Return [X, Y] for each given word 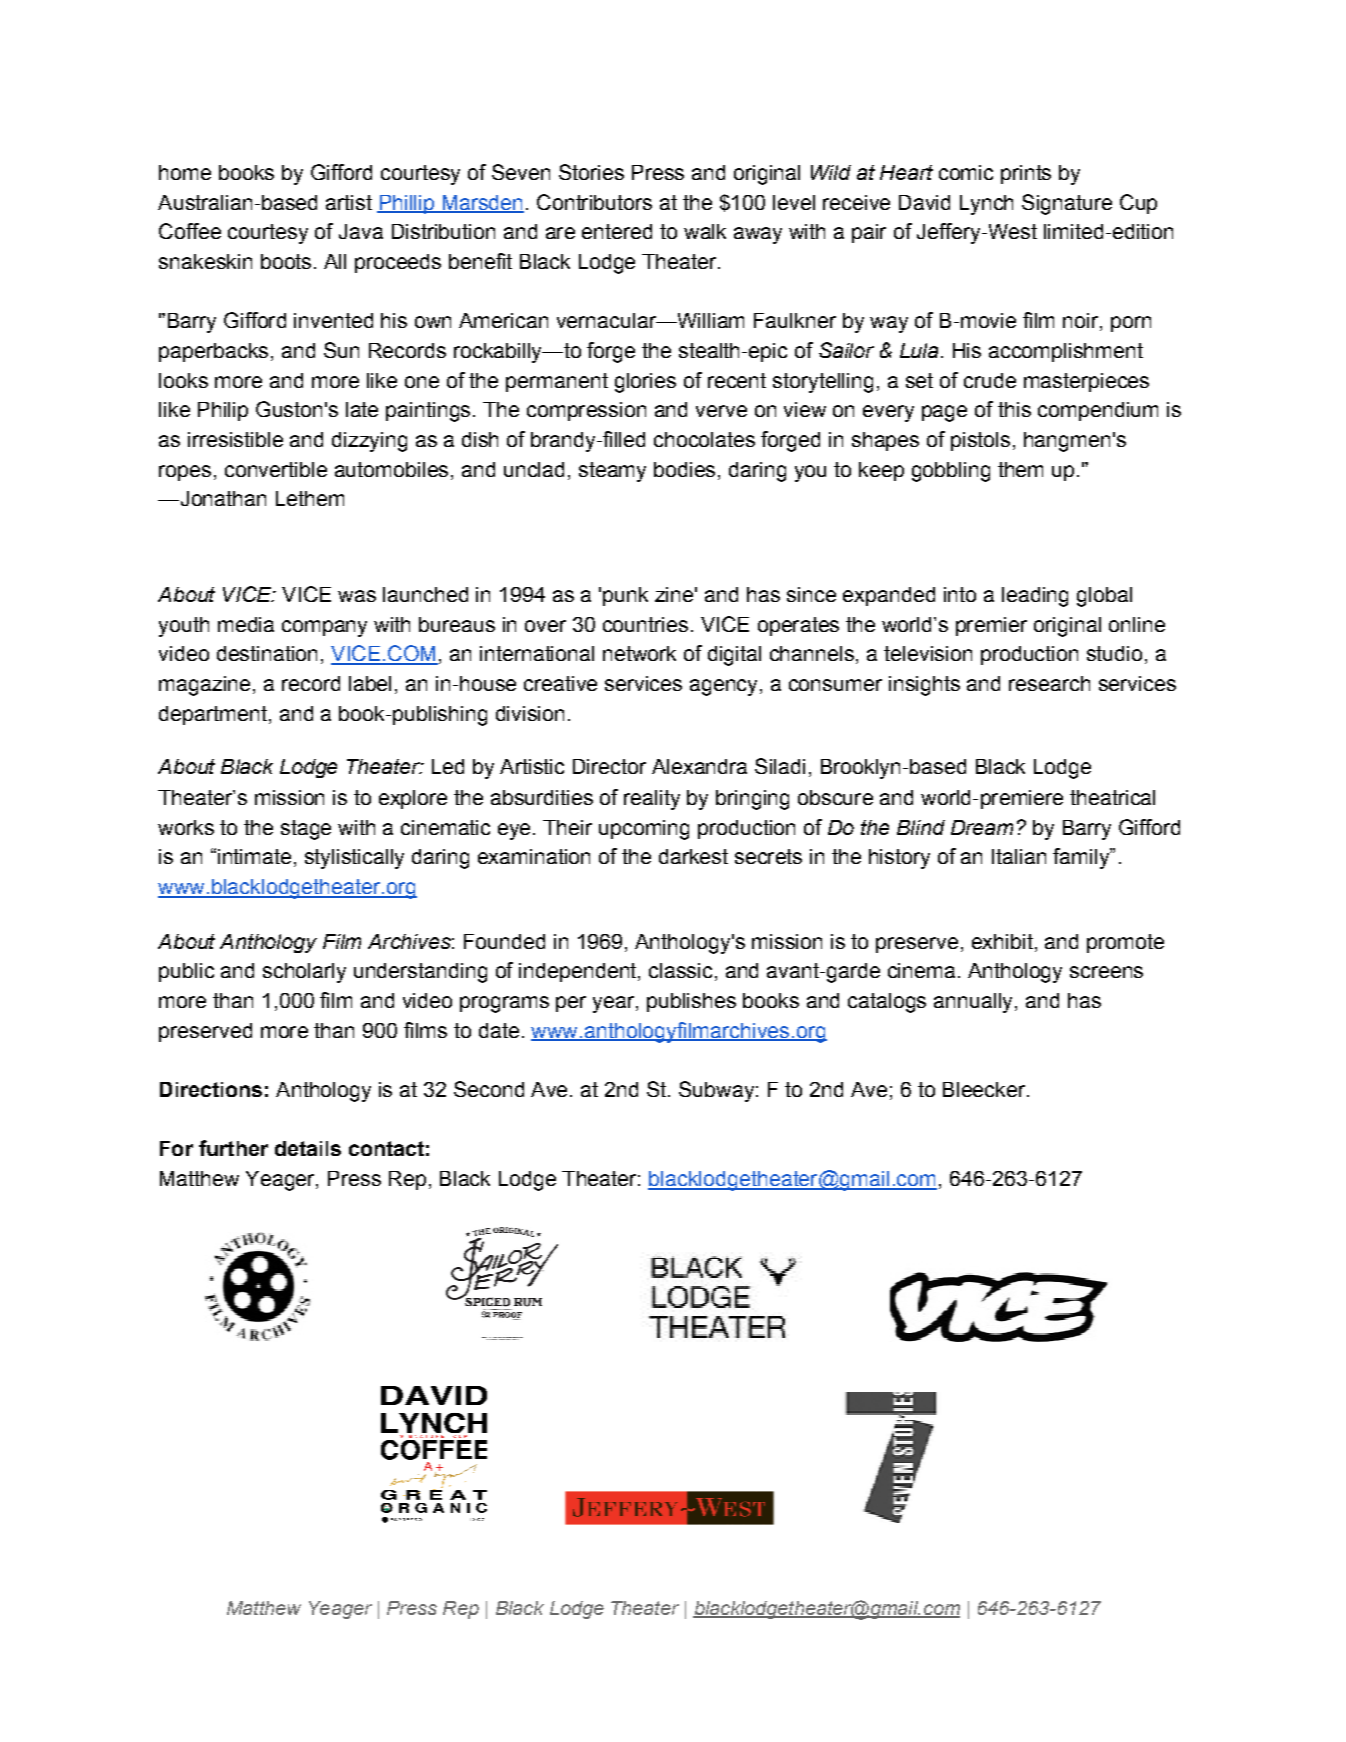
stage [306, 830]
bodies [684, 469]
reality [652, 800]
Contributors [594, 202]
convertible [276, 469]
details [308, 1148]
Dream [982, 827]
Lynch [986, 205]
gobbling [951, 472]
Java [361, 231]
